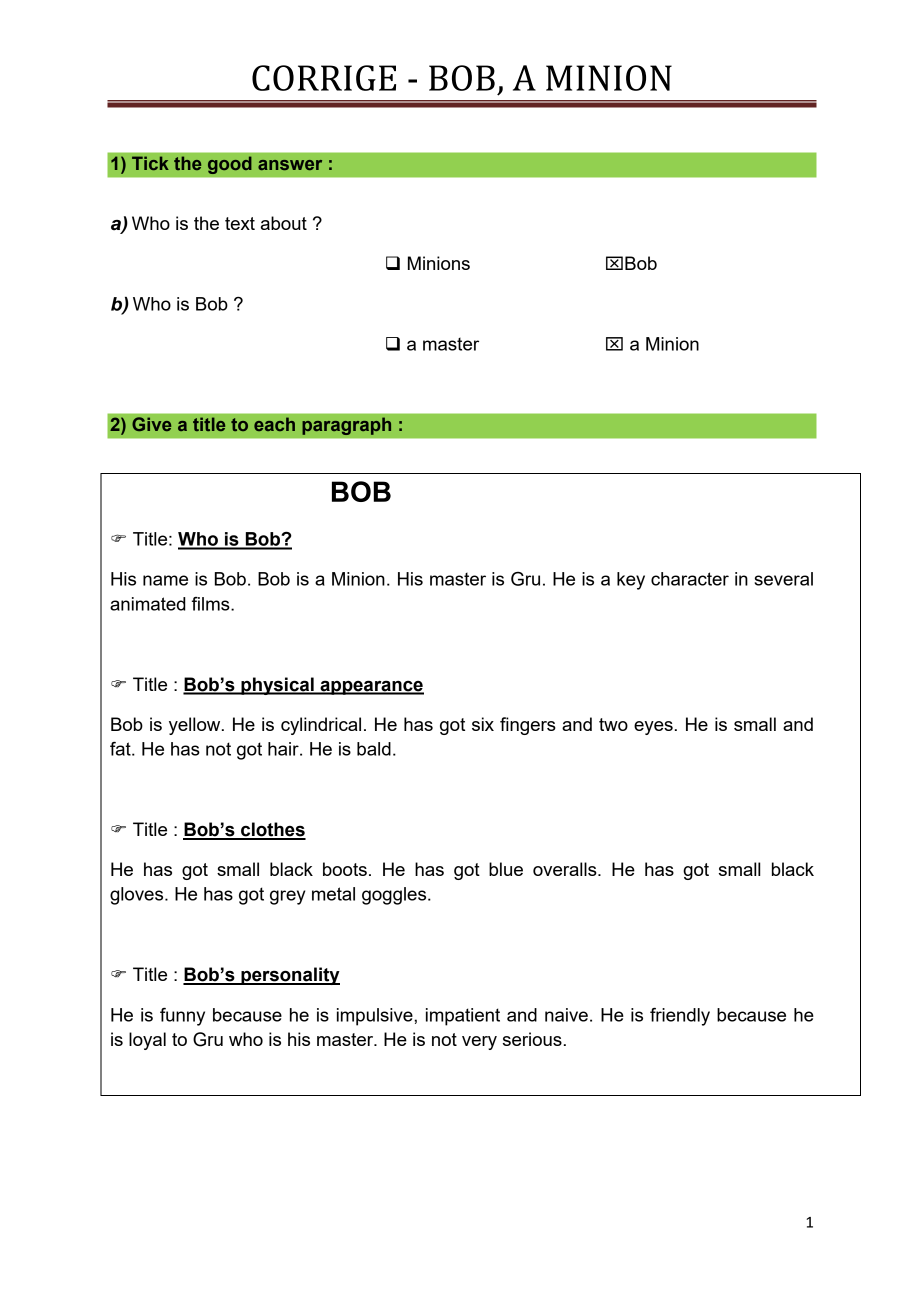 The image size is (924, 1308). What do you see at coordinates (150, 163) in the page?
I see `Tick` at bounding box center [150, 163].
